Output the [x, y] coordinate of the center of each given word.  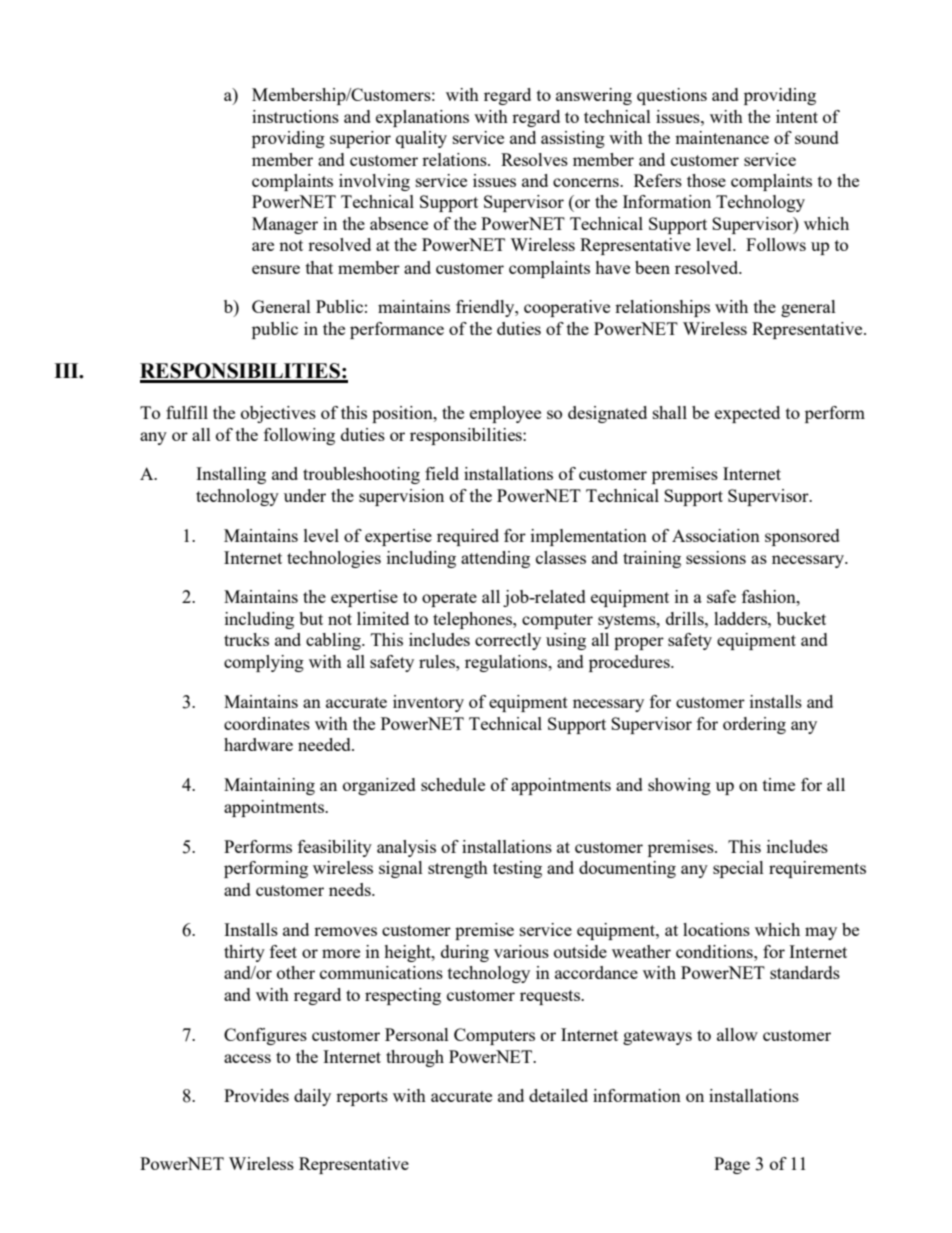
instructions [295, 116]
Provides [256, 1095]
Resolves [534, 159]
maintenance [722, 137]
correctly [508, 641]
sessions [716, 557]
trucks [246, 639]
